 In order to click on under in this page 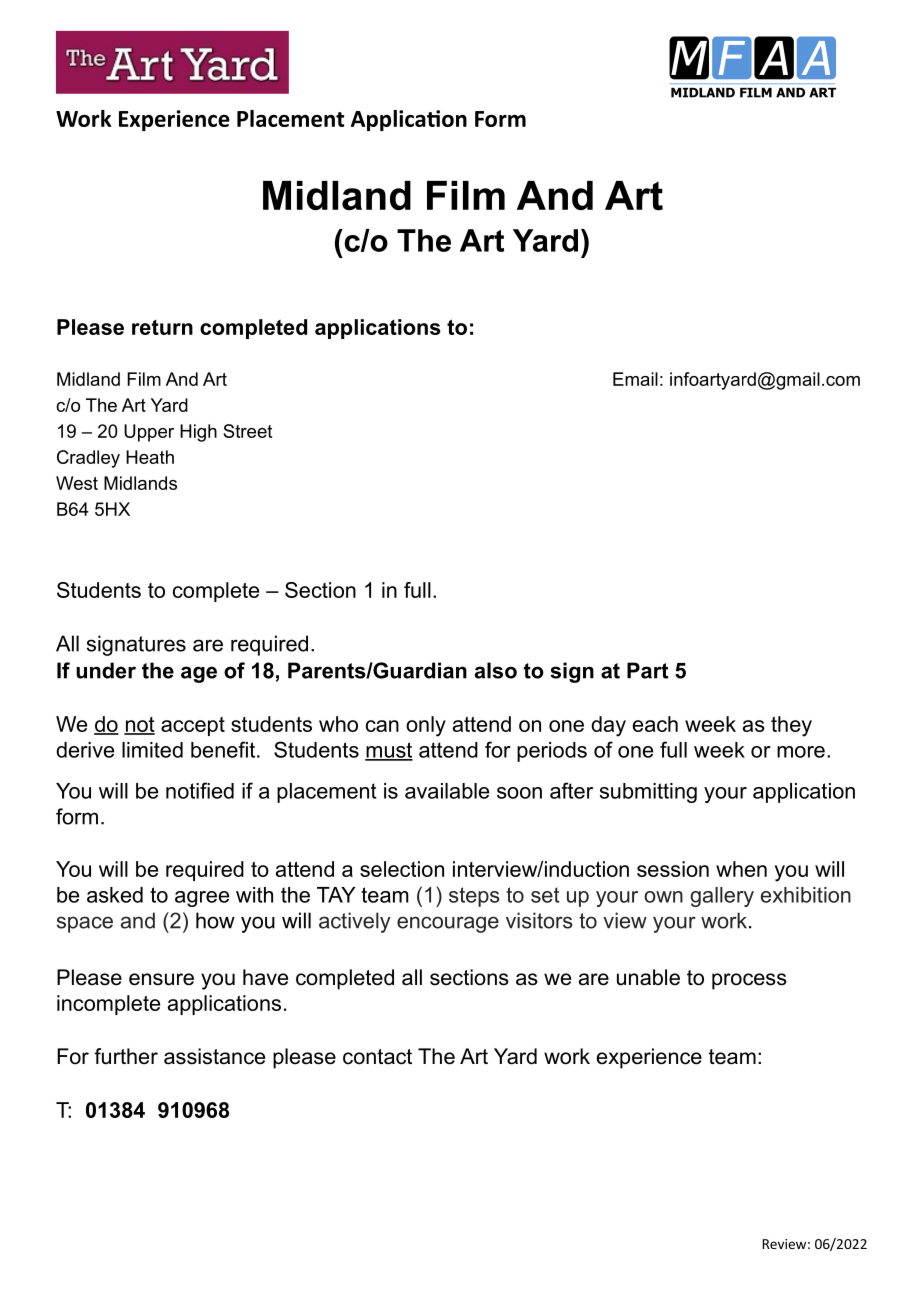, I will do `click(106, 670)`.
